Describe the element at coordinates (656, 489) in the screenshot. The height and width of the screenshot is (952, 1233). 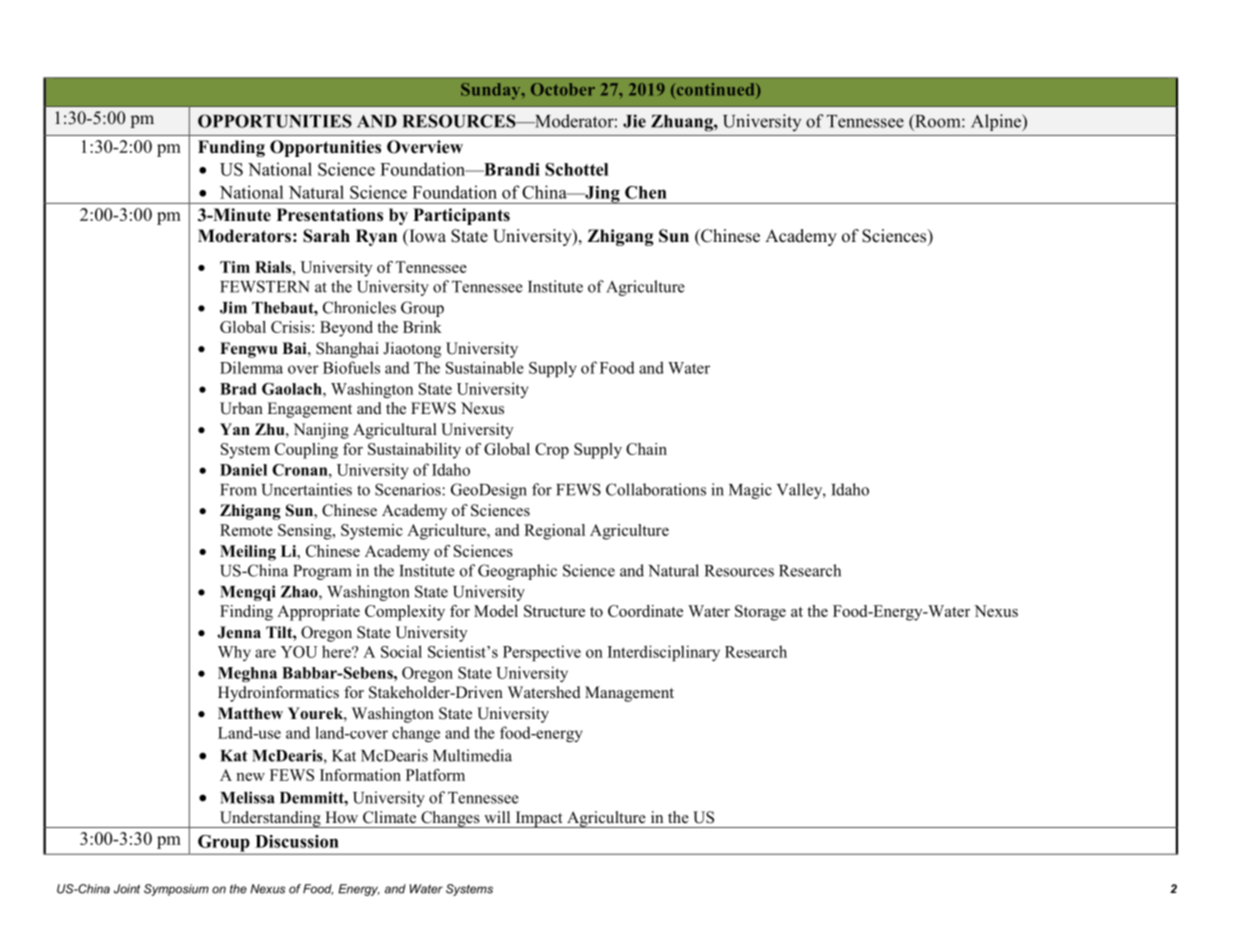
I see `Collaborations` at that location.
